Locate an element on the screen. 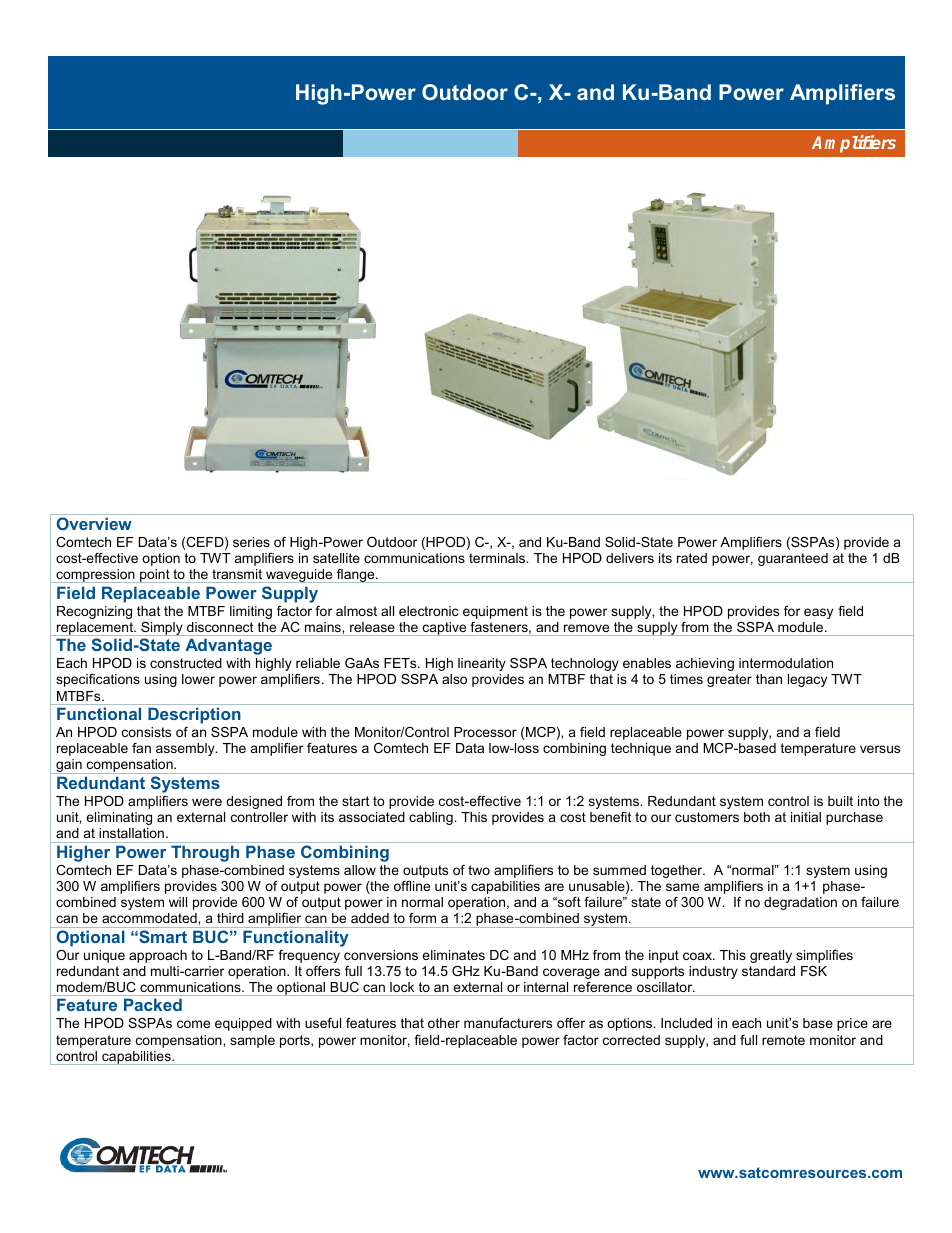  will is located at coordinates (178, 902).
